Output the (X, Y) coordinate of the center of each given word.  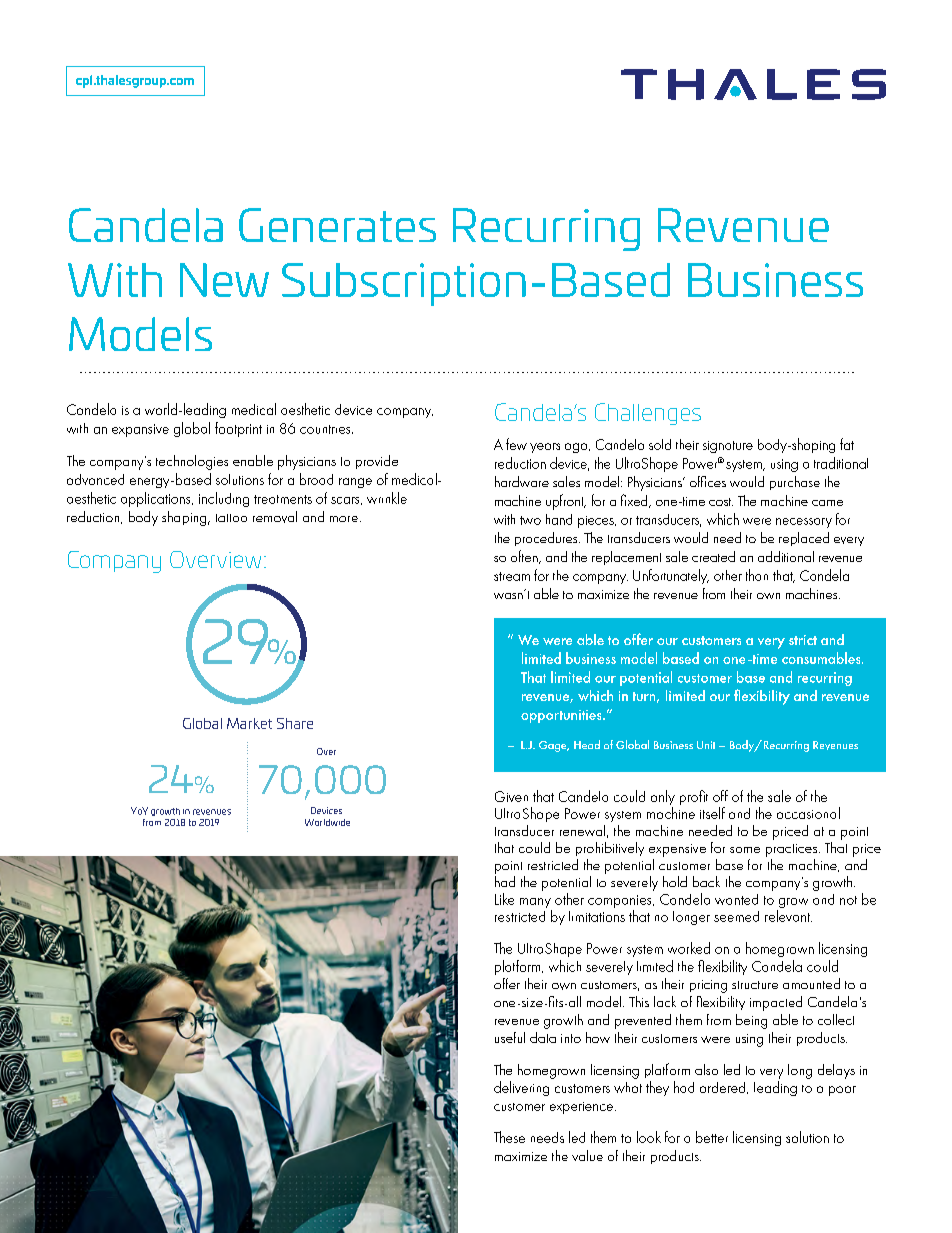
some (745, 850)
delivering (521, 1088)
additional (786, 556)
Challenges (648, 414)
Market (249, 723)
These (509, 1137)
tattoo (231, 518)
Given (511, 796)
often (525, 557)
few (516, 444)
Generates (337, 225)
